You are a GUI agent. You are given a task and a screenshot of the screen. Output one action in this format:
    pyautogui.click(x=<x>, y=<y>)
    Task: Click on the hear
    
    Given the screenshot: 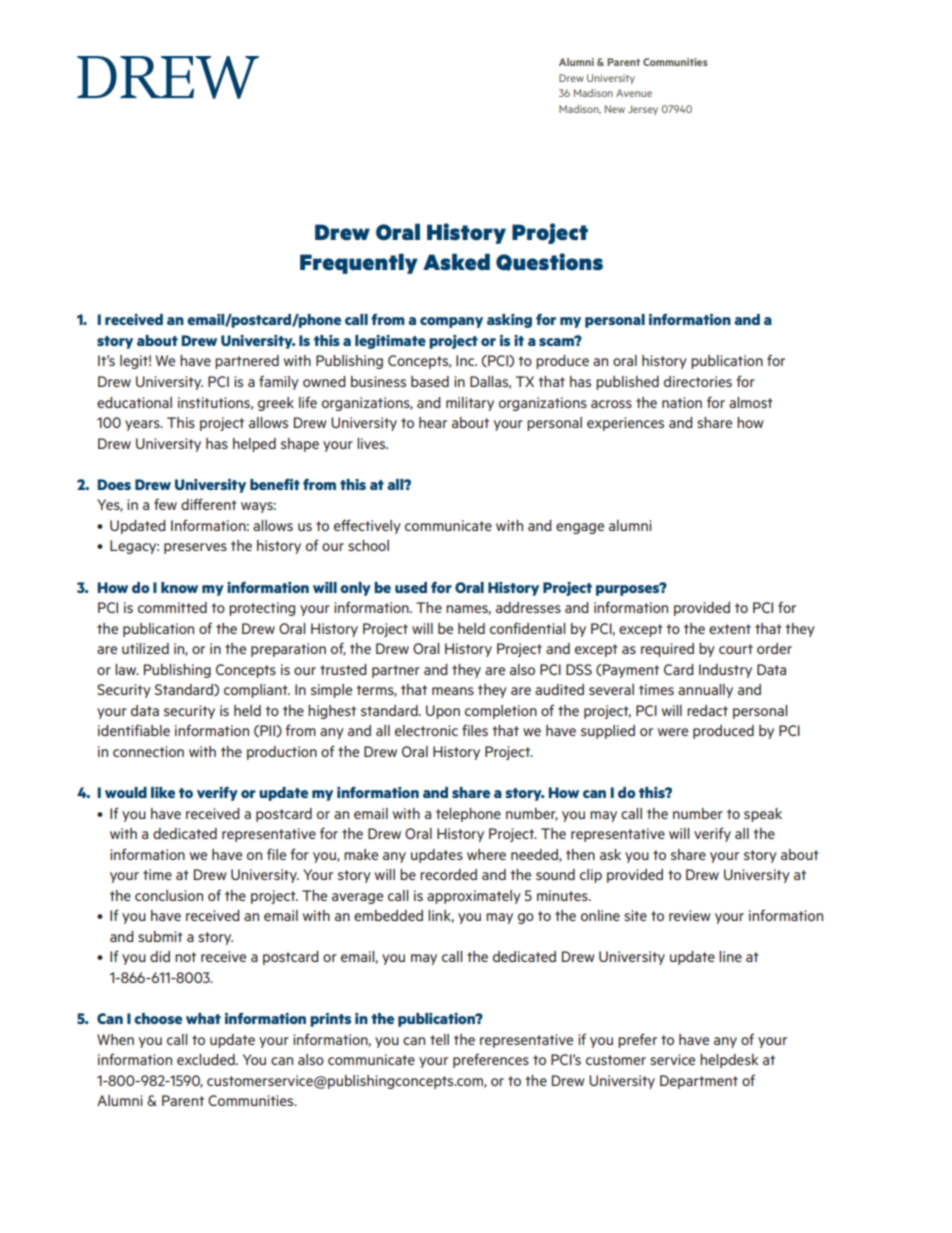 What is the action you would take?
    pyautogui.click(x=433, y=422)
